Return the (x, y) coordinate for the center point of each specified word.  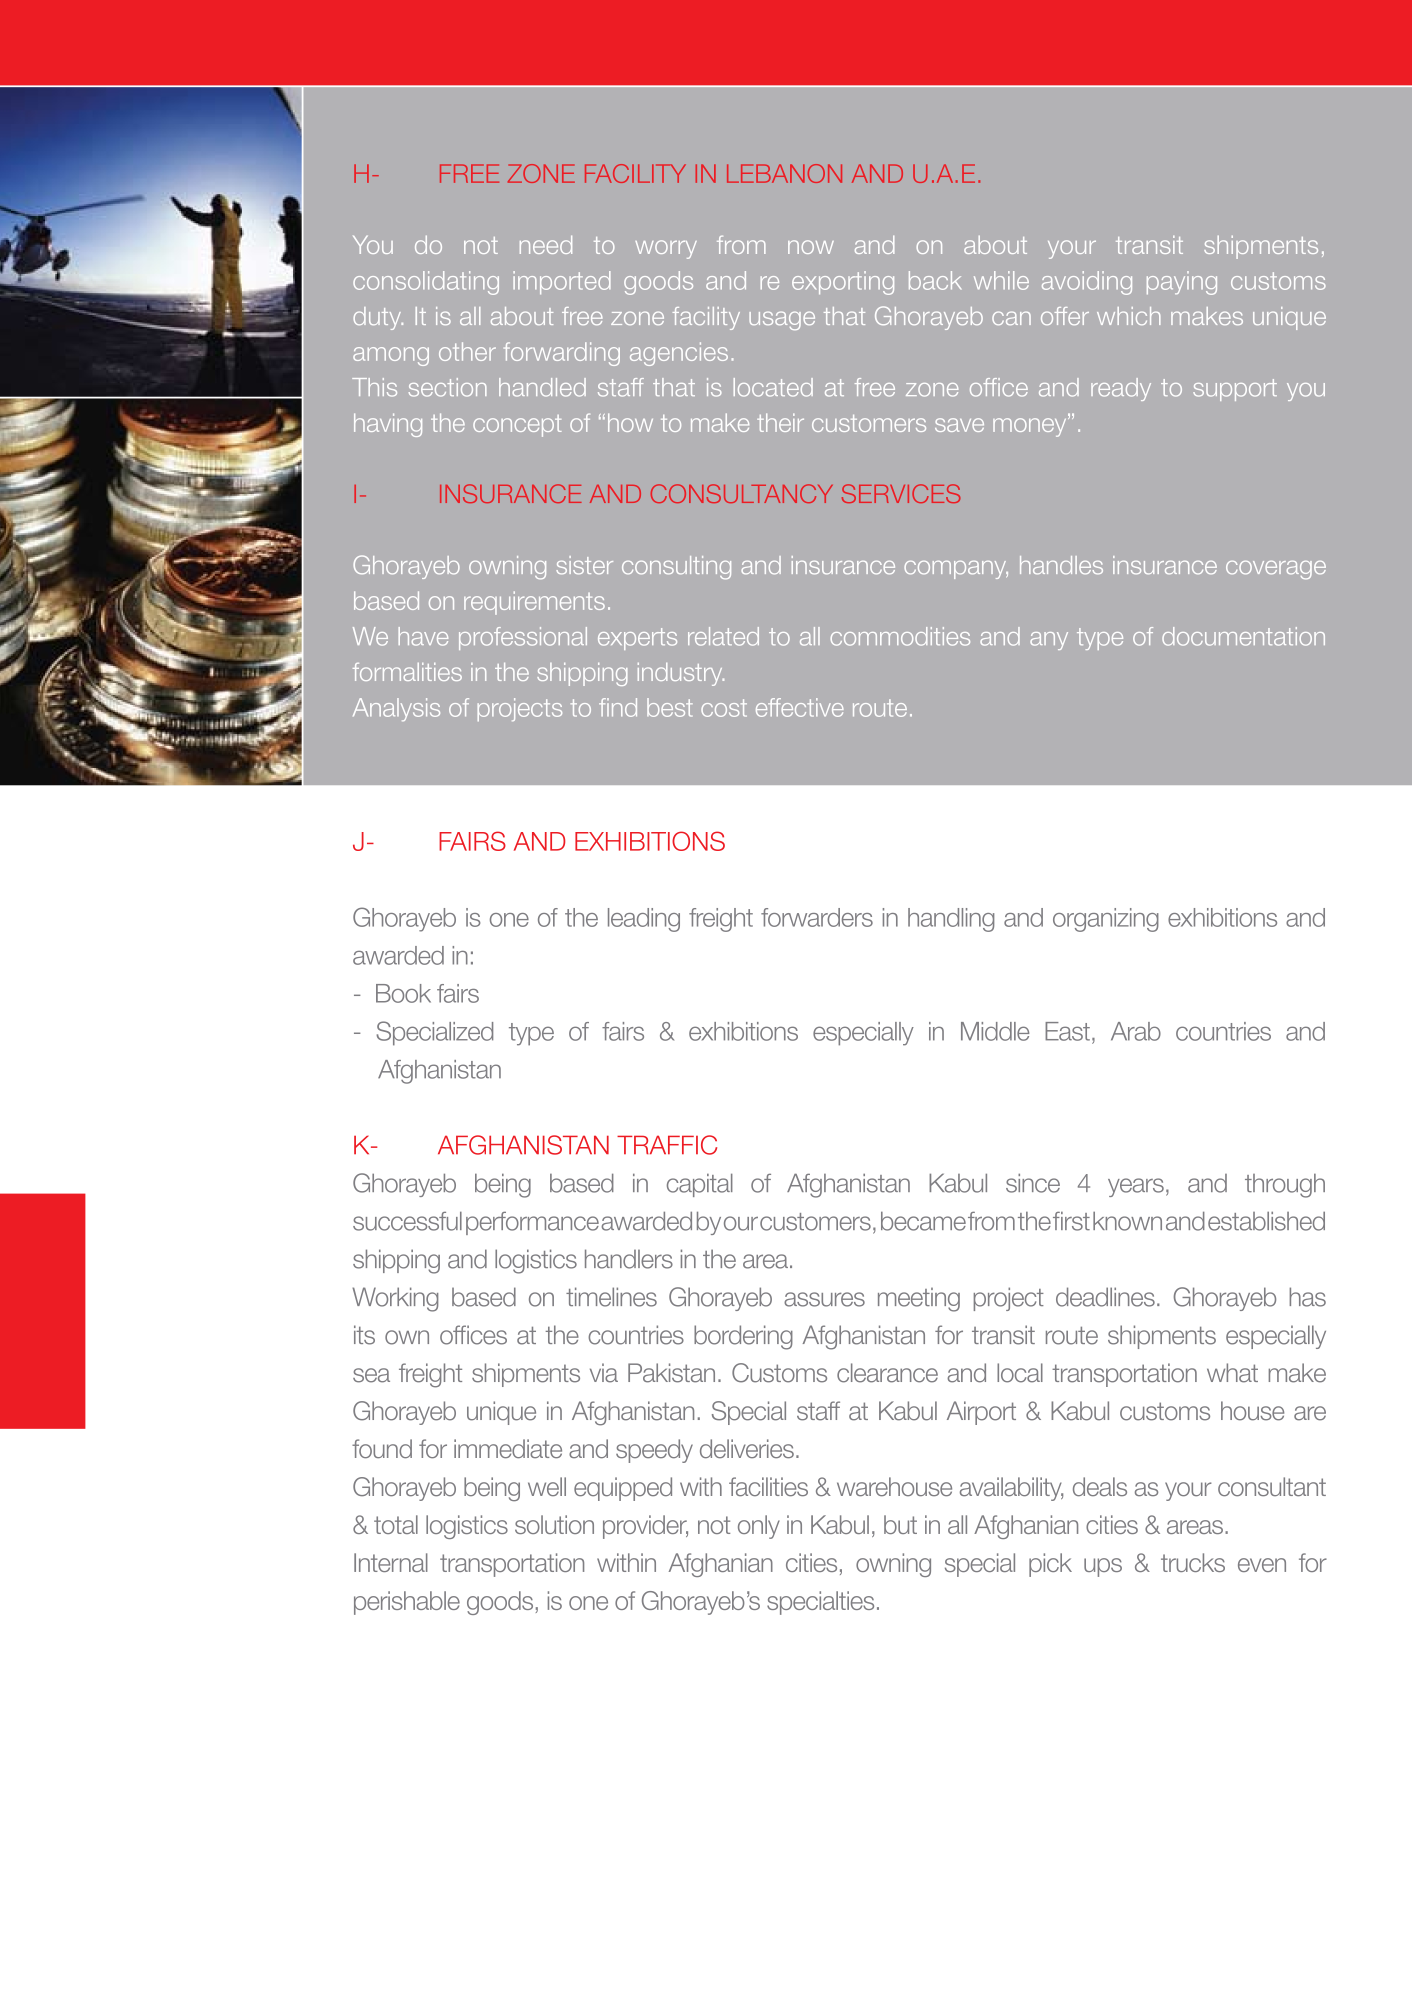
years (1136, 1187)
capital (700, 1185)
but (900, 1524)
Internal (391, 1562)
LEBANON (784, 173)
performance (532, 1223)
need (546, 245)
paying (1182, 283)
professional (523, 638)
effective (800, 707)
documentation (1243, 636)
